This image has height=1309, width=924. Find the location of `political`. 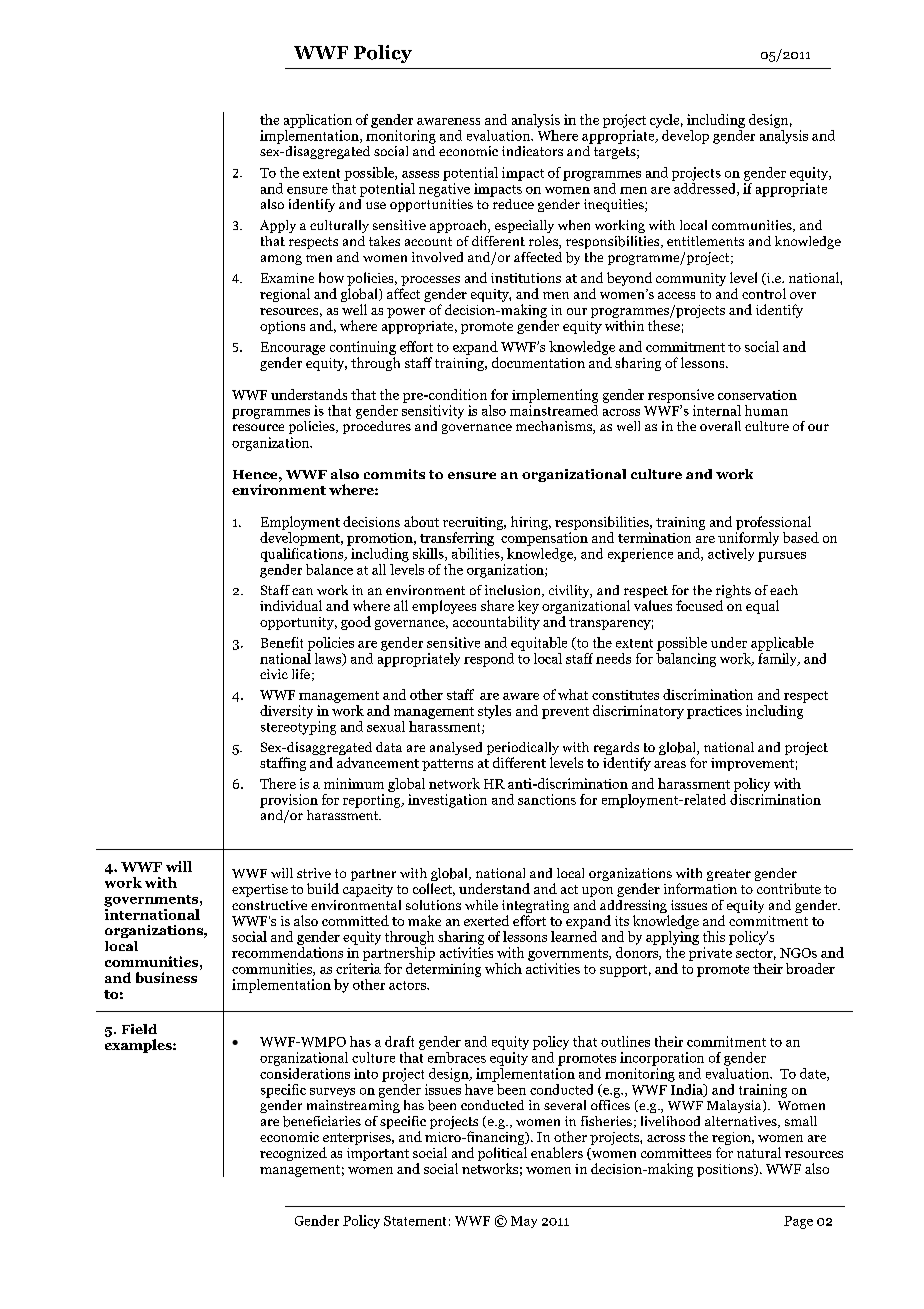

political is located at coordinates (502, 1155).
